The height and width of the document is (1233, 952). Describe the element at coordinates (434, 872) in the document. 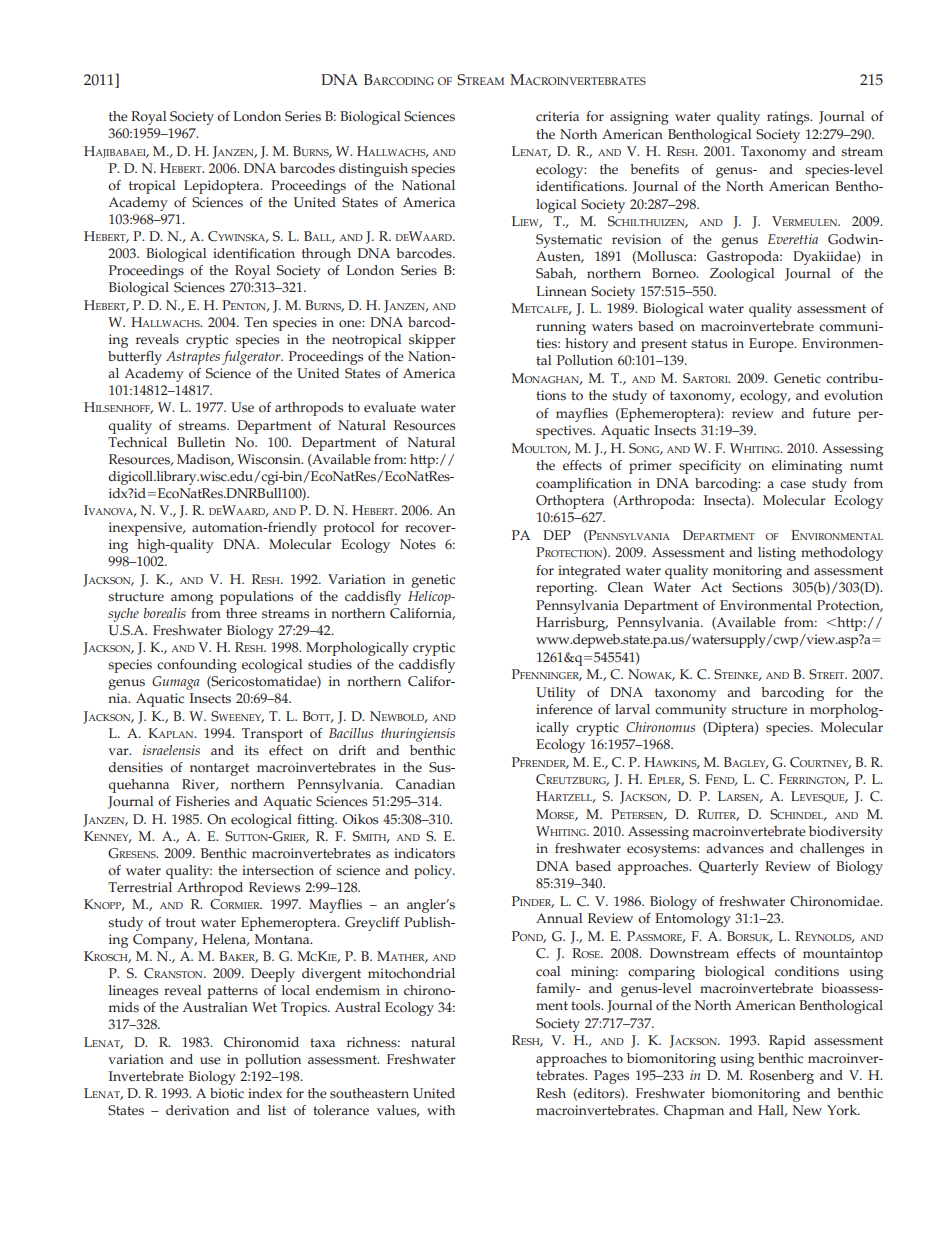

I see `policy` at that location.
